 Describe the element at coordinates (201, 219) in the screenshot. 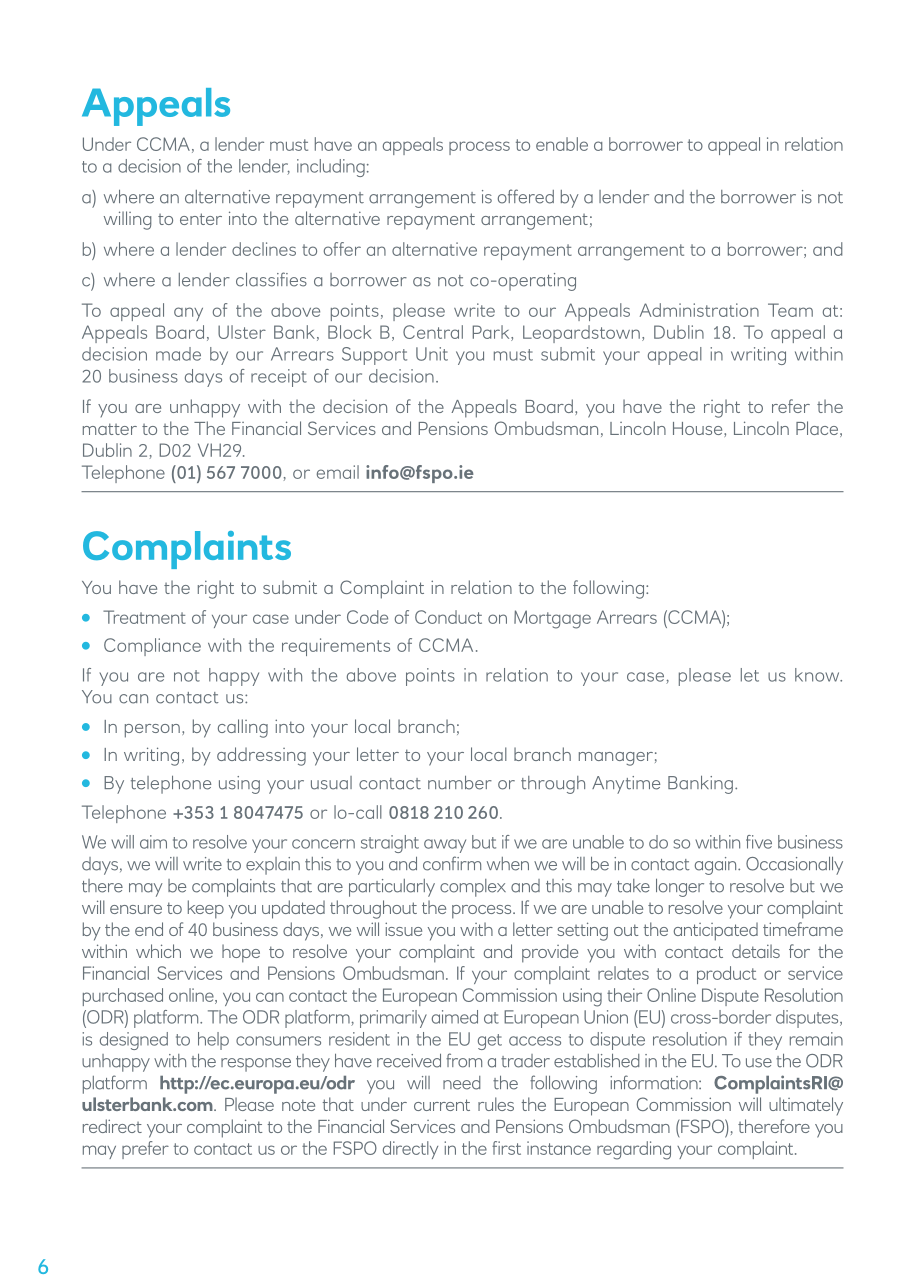

I see `enter` at that location.
